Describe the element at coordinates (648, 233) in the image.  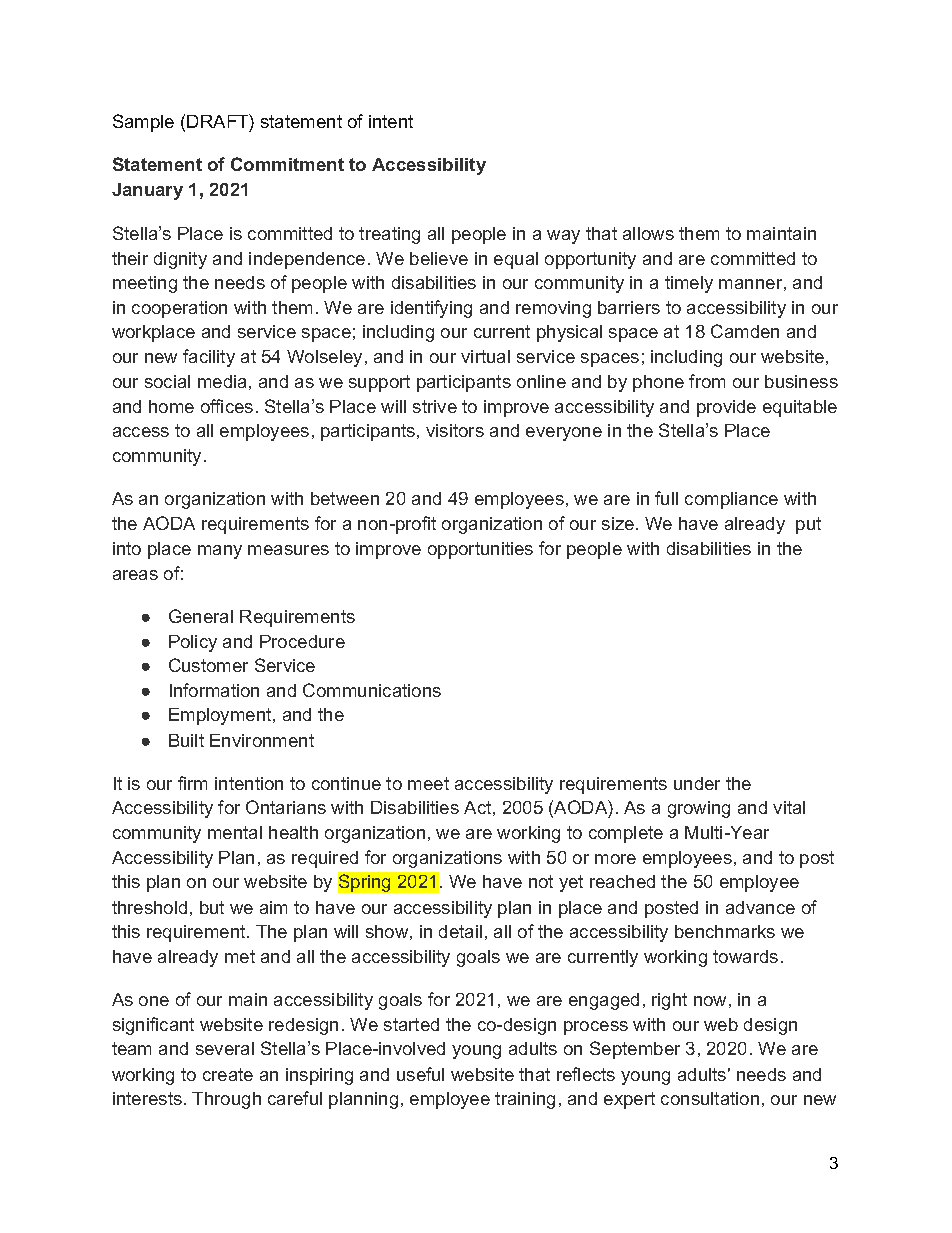
I see `allows` at that location.
